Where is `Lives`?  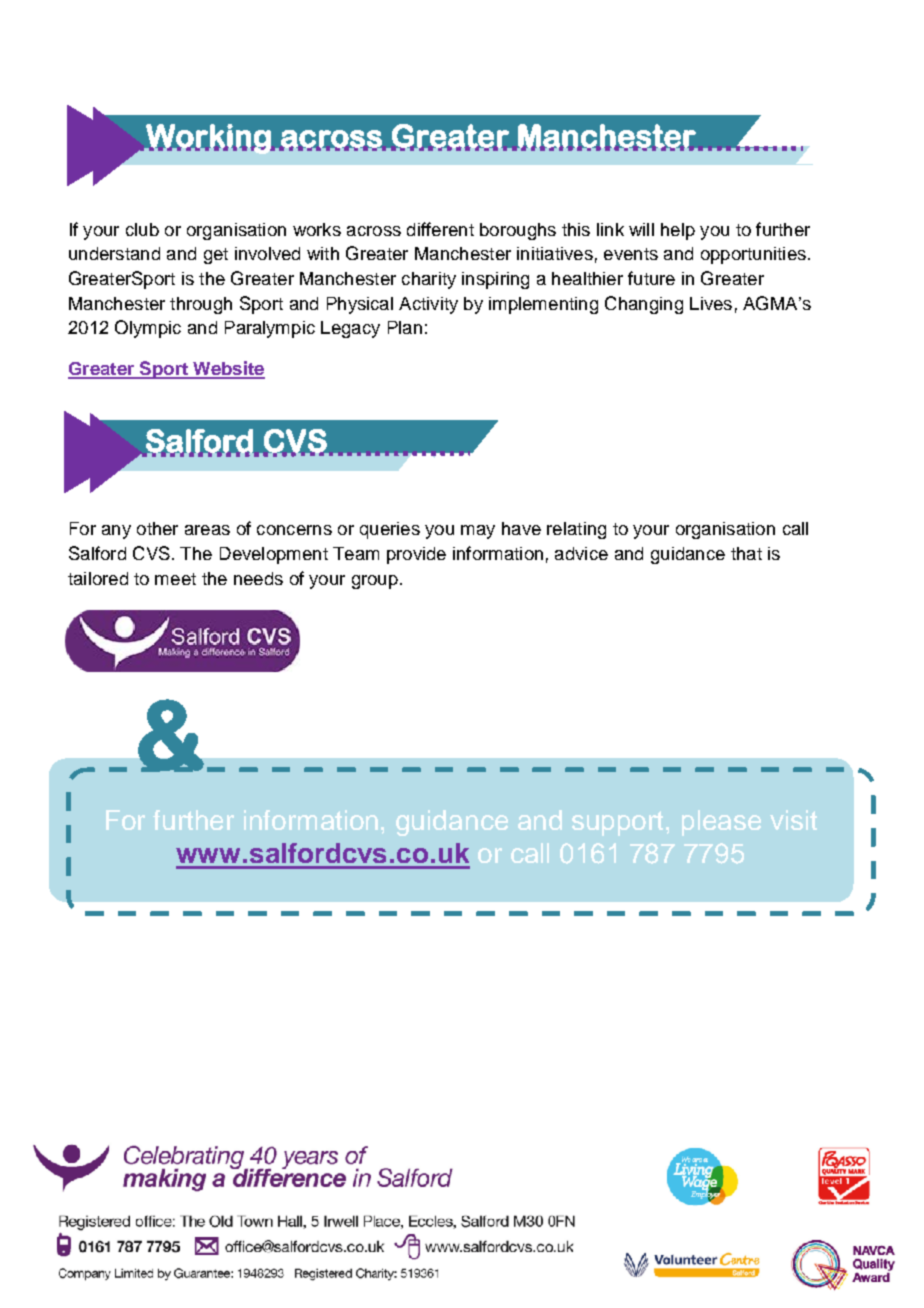
Lives is located at coordinates (711, 303).
